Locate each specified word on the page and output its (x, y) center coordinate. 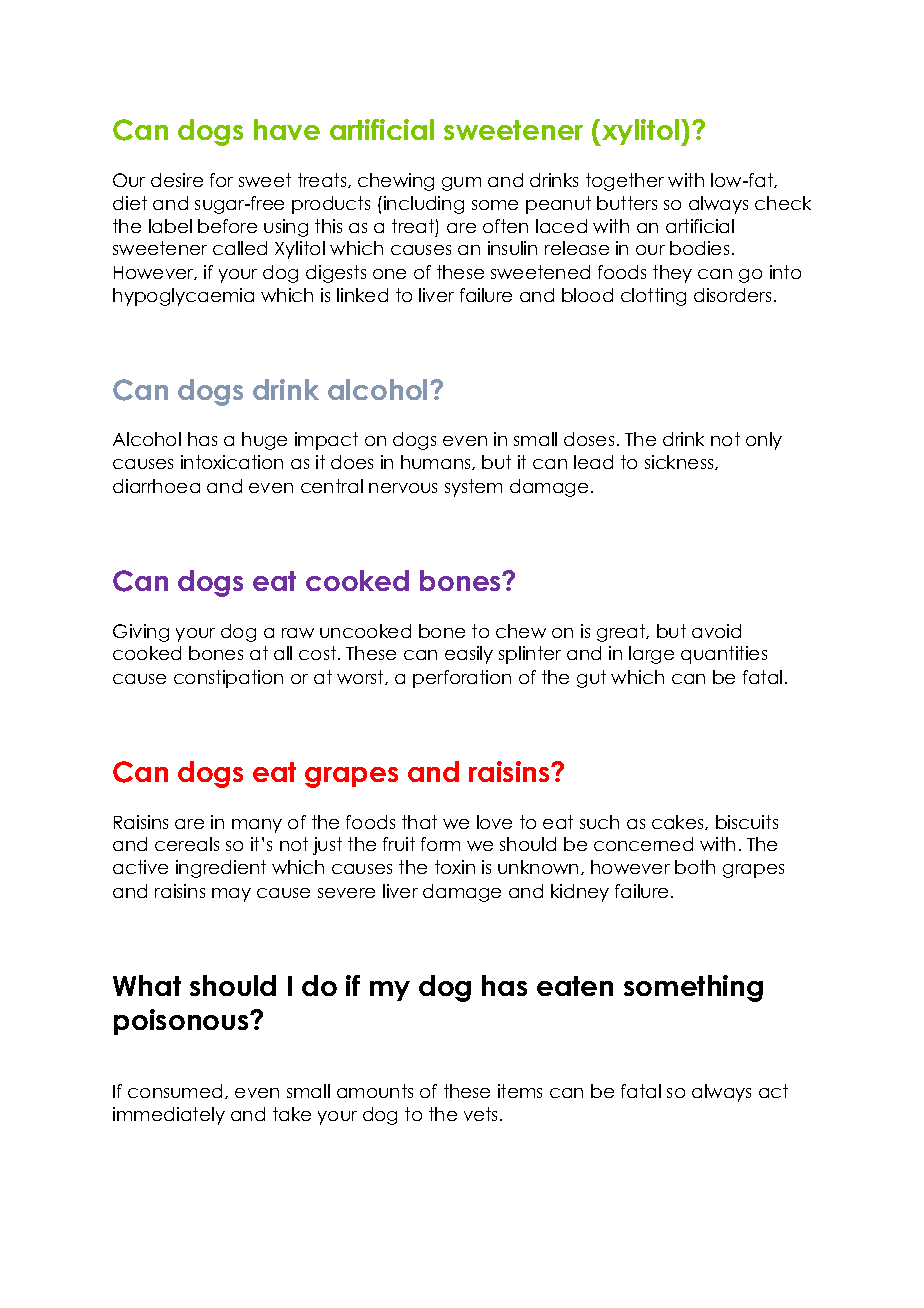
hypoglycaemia (183, 297)
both (695, 867)
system (473, 488)
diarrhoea (156, 486)
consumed (177, 1091)
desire (177, 180)
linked (362, 295)
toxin (455, 867)
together (625, 182)
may (231, 895)
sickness (680, 462)
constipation (228, 679)
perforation (462, 679)
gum (461, 184)
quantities (724, 655)
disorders (732, 295)
